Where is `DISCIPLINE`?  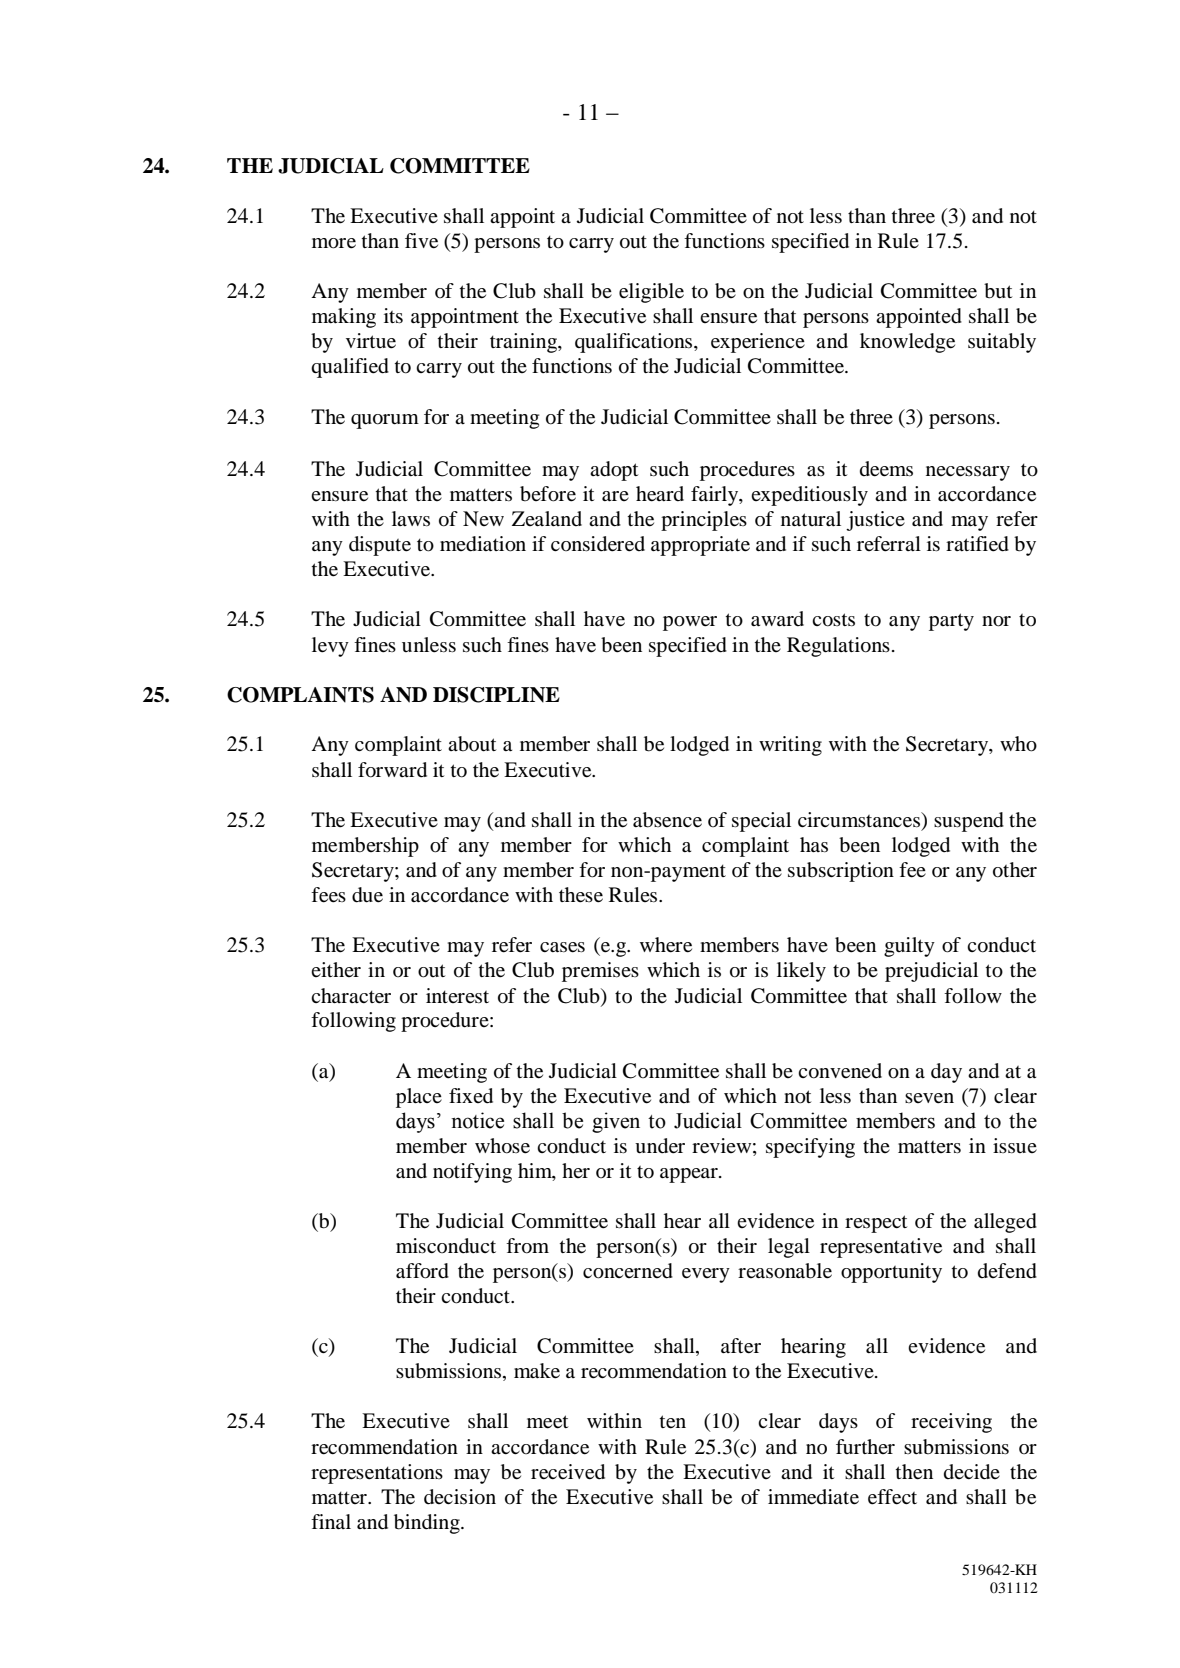
DISCIPLINE is located at coordinates (496, 695).
